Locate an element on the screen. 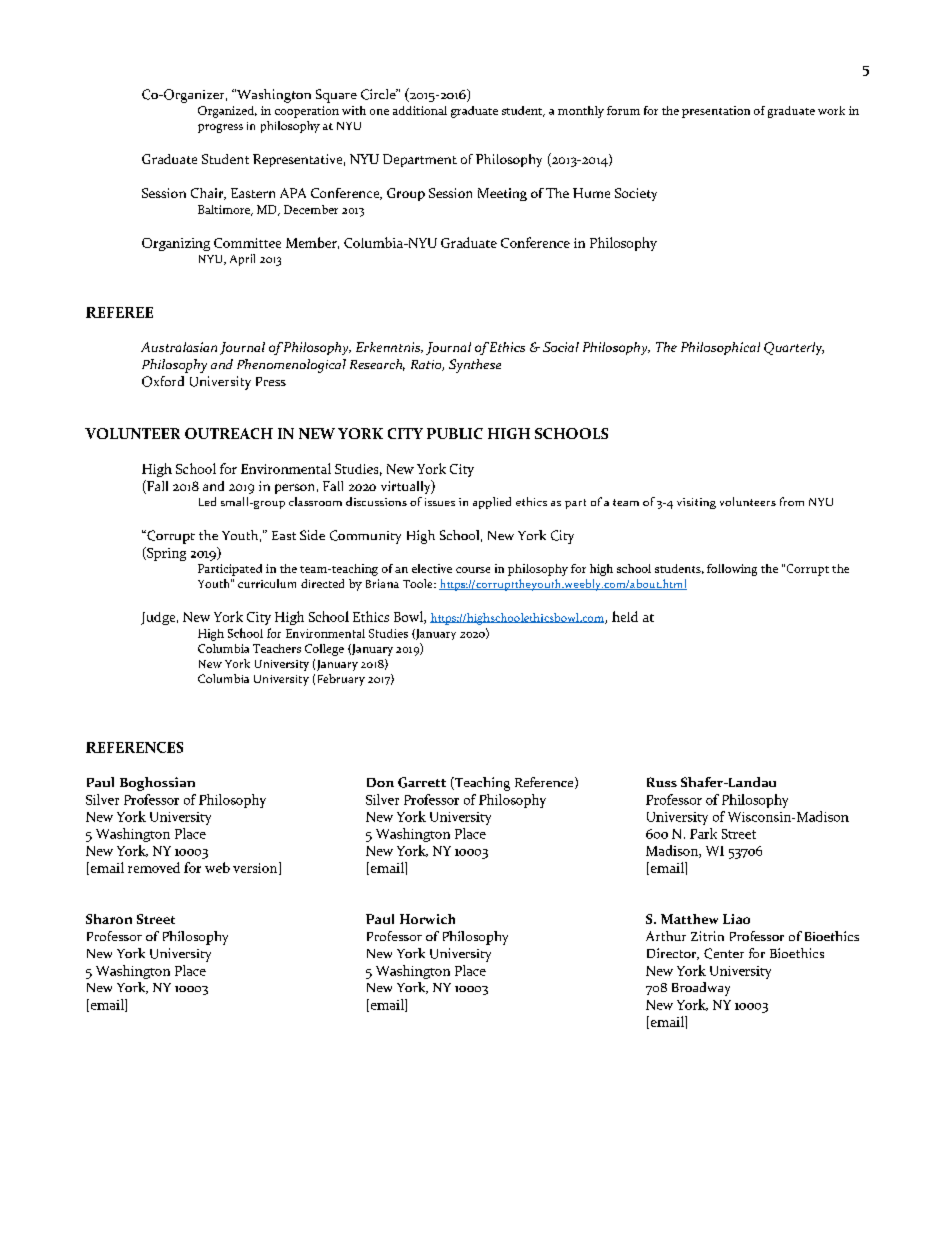  course is located at coordinates (473, 570).
